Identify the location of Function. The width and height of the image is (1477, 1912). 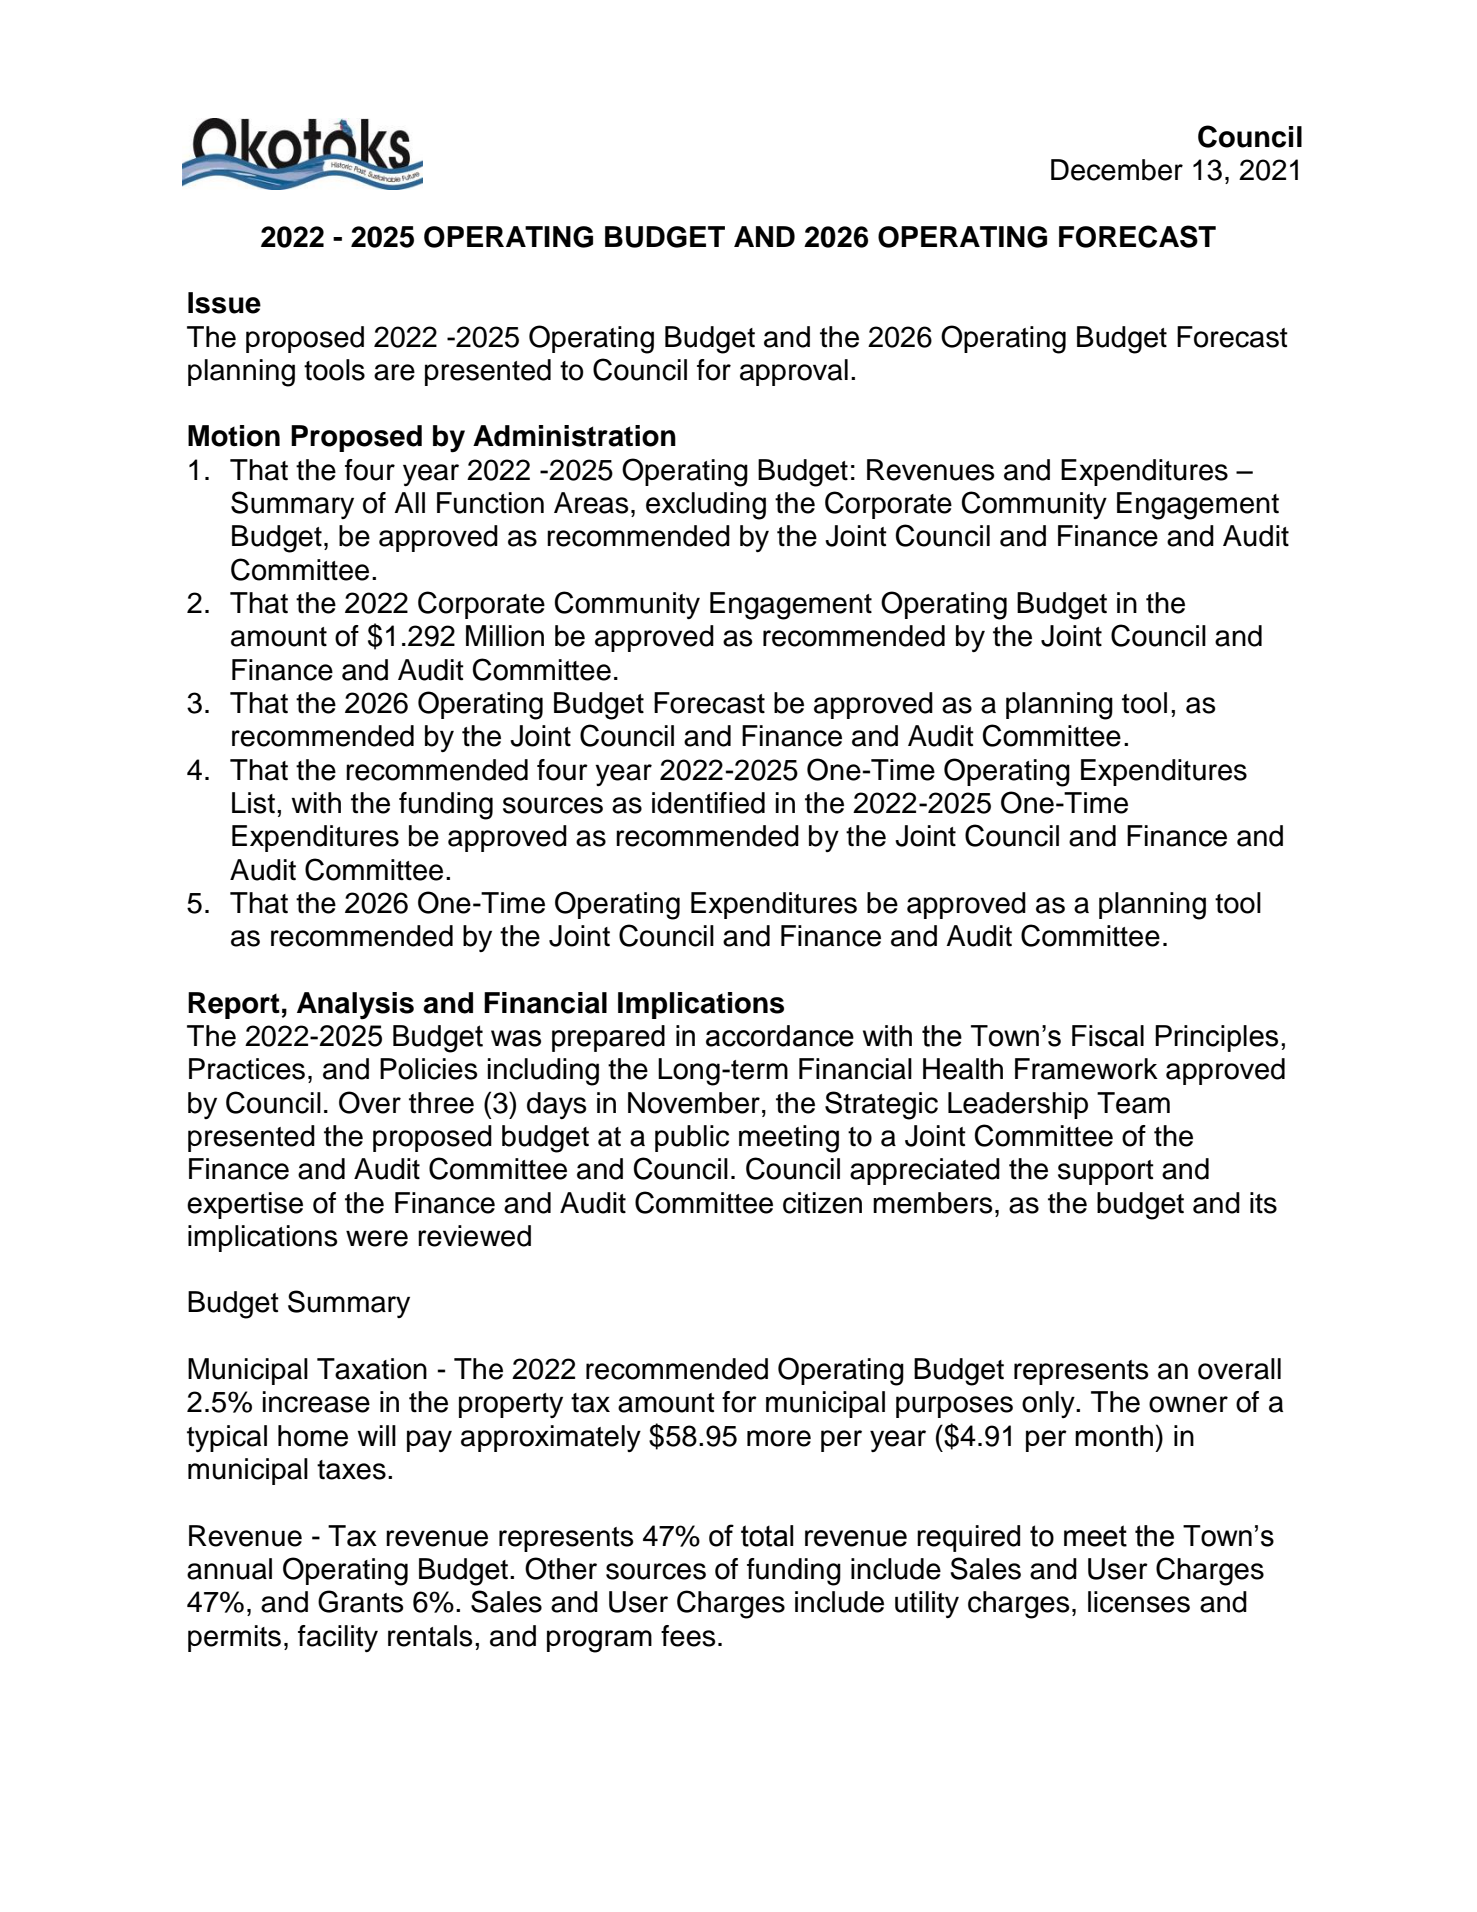
(490, 503).
